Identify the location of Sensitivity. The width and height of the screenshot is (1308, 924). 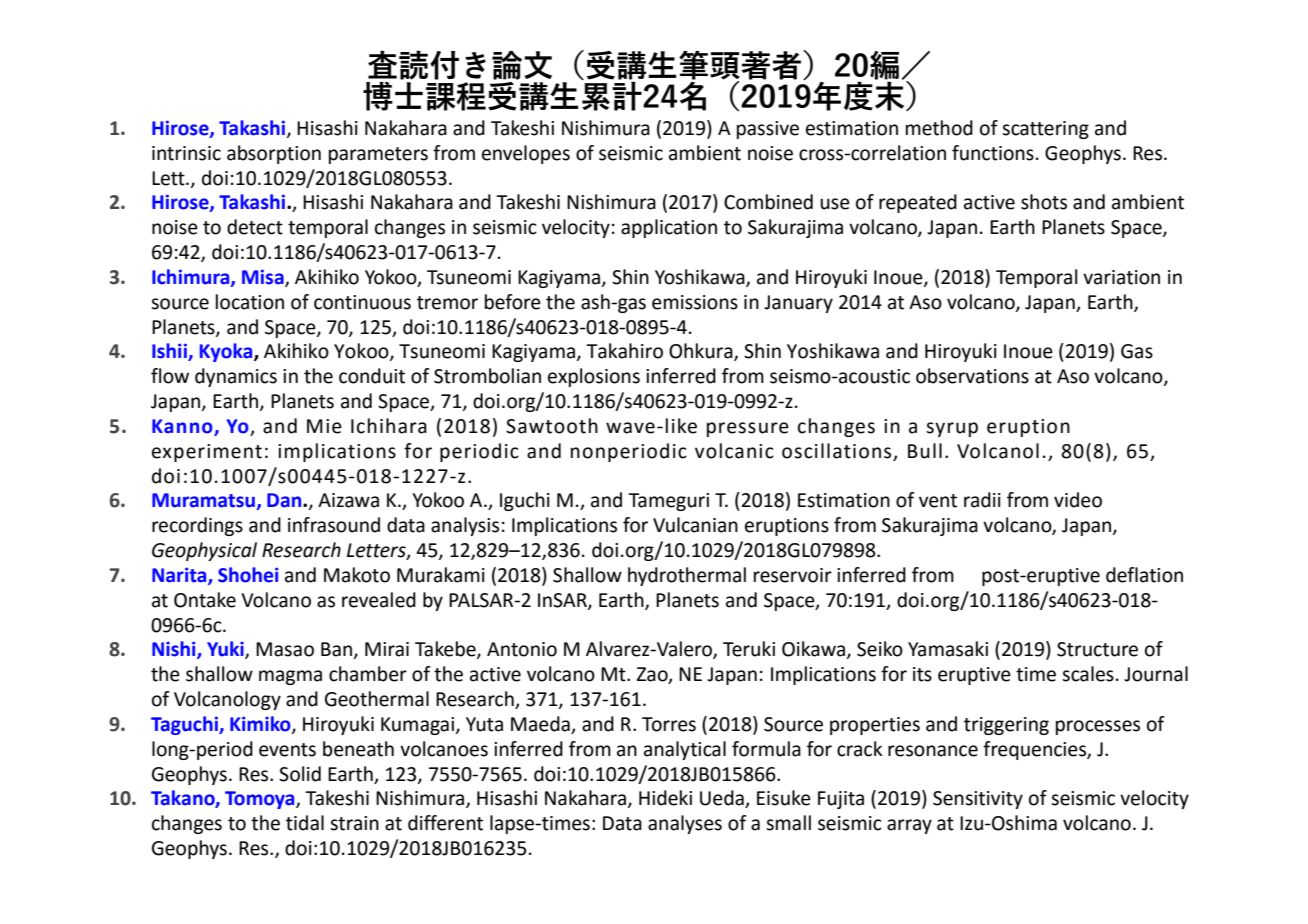
(978, 800).
